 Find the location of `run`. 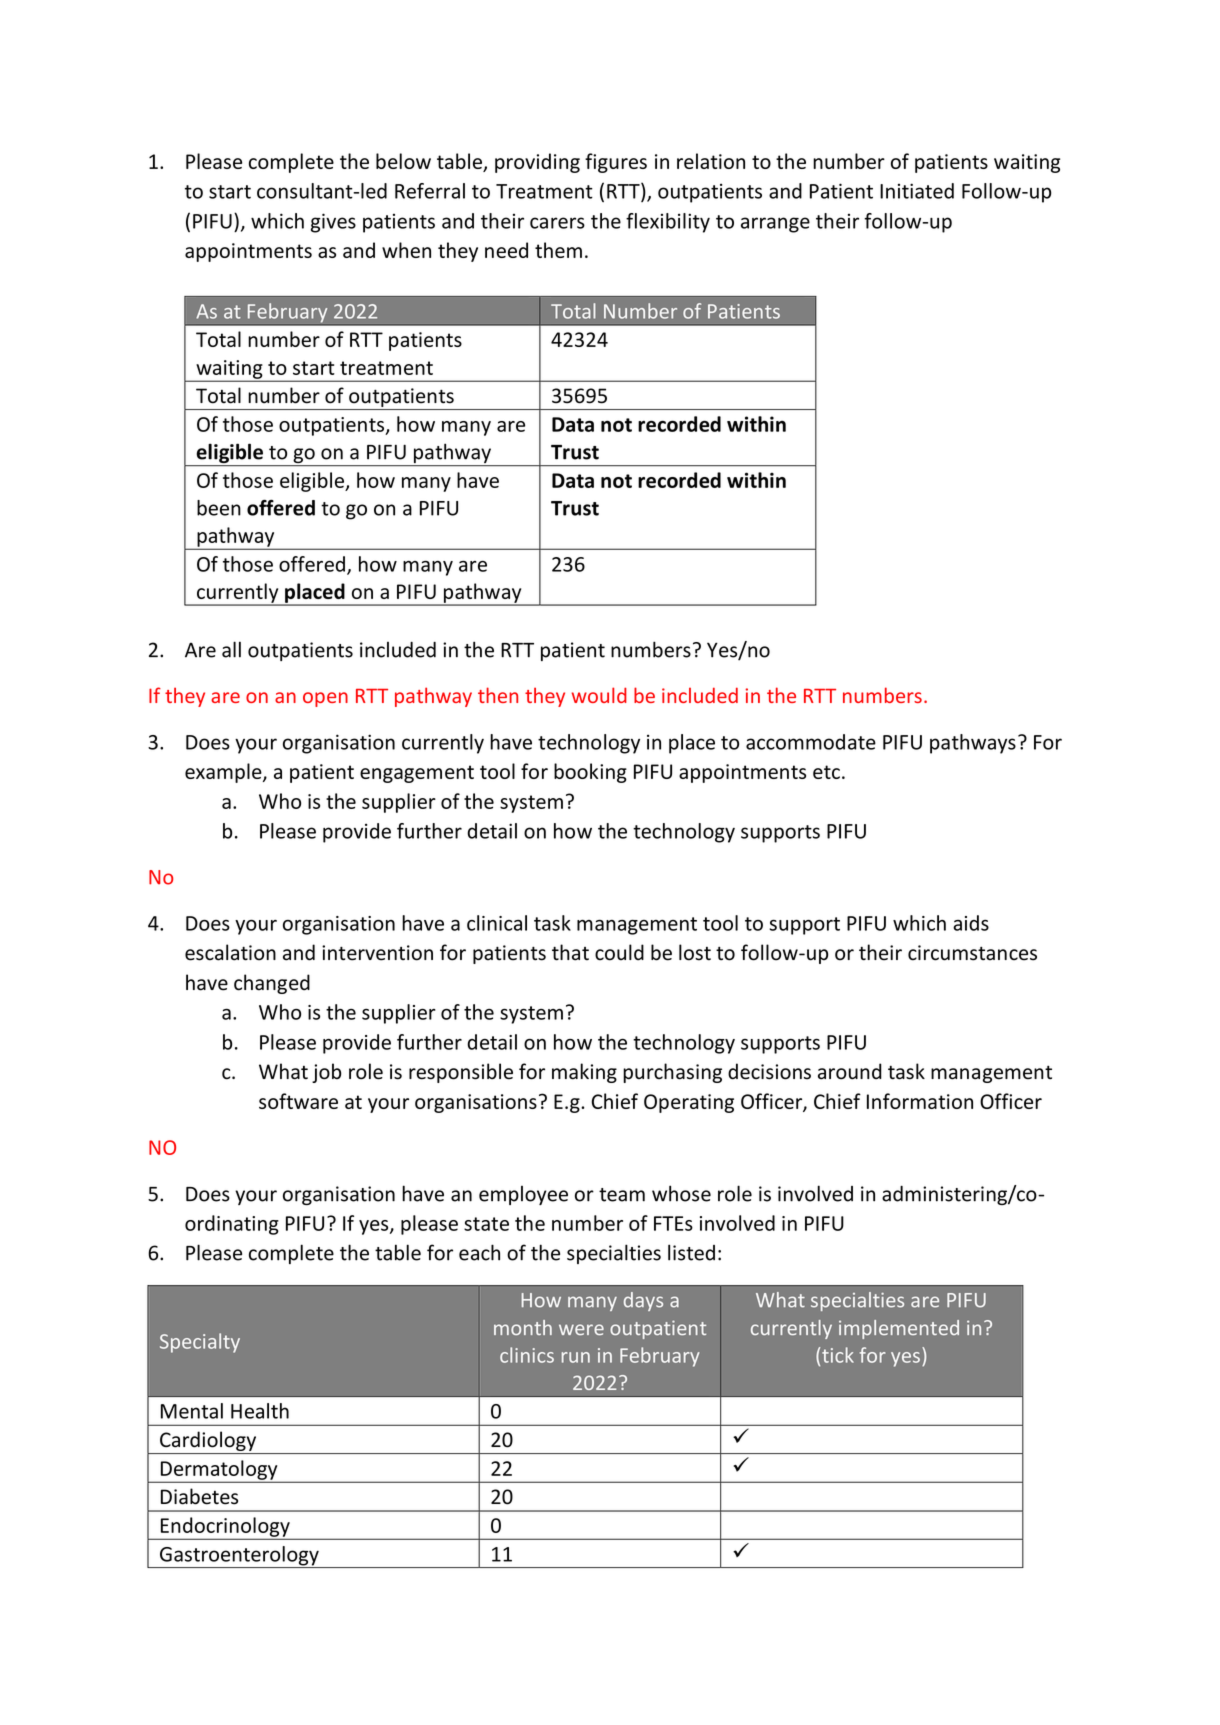

run is located at coordinates (576, 1357).
